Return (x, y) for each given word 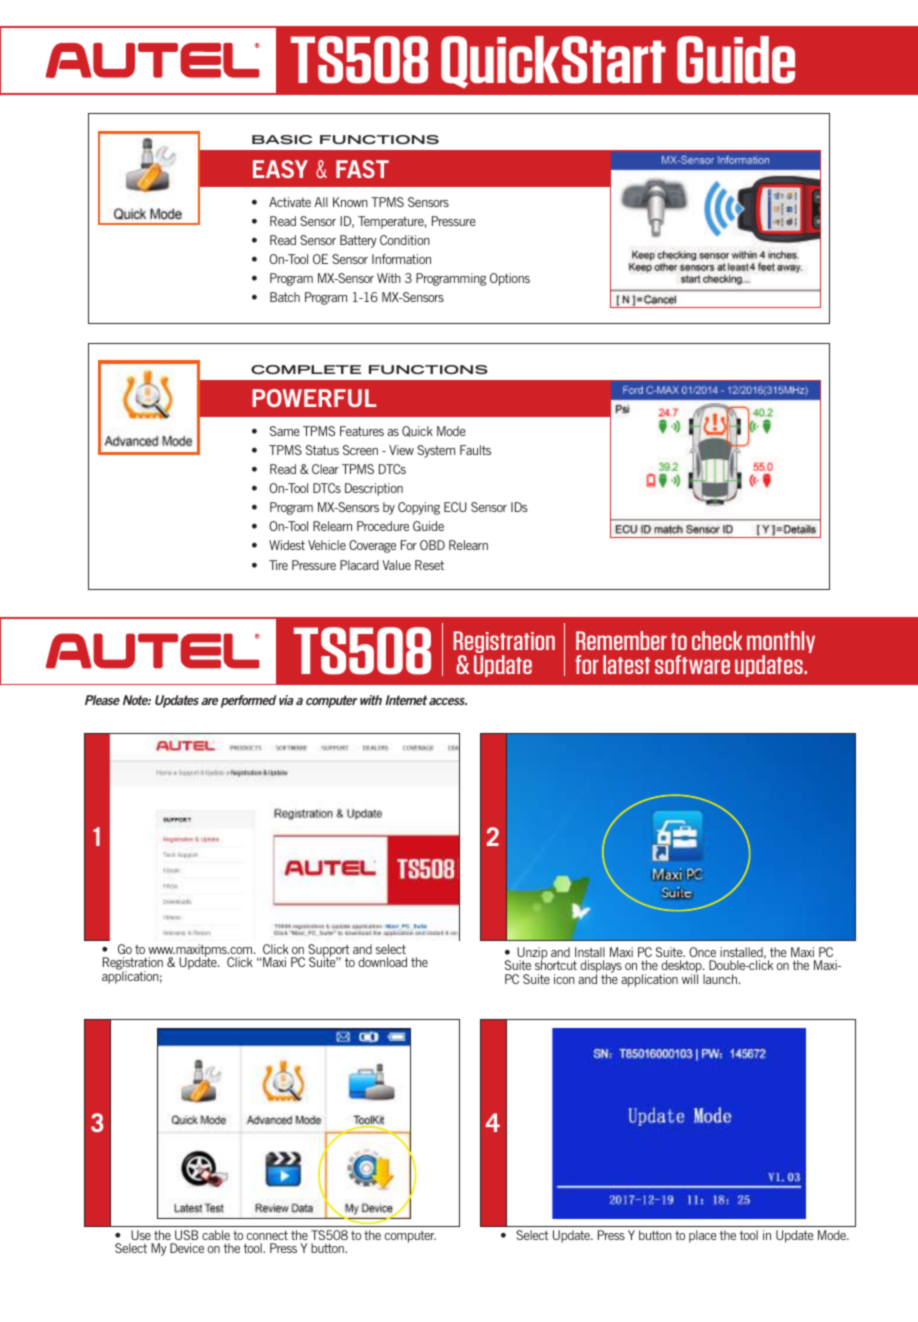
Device (187, 1248)
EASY (280, 169)
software (692, 664)
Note (137, 700)
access (448, 701)
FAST (362, 169)
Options (510, 279)
